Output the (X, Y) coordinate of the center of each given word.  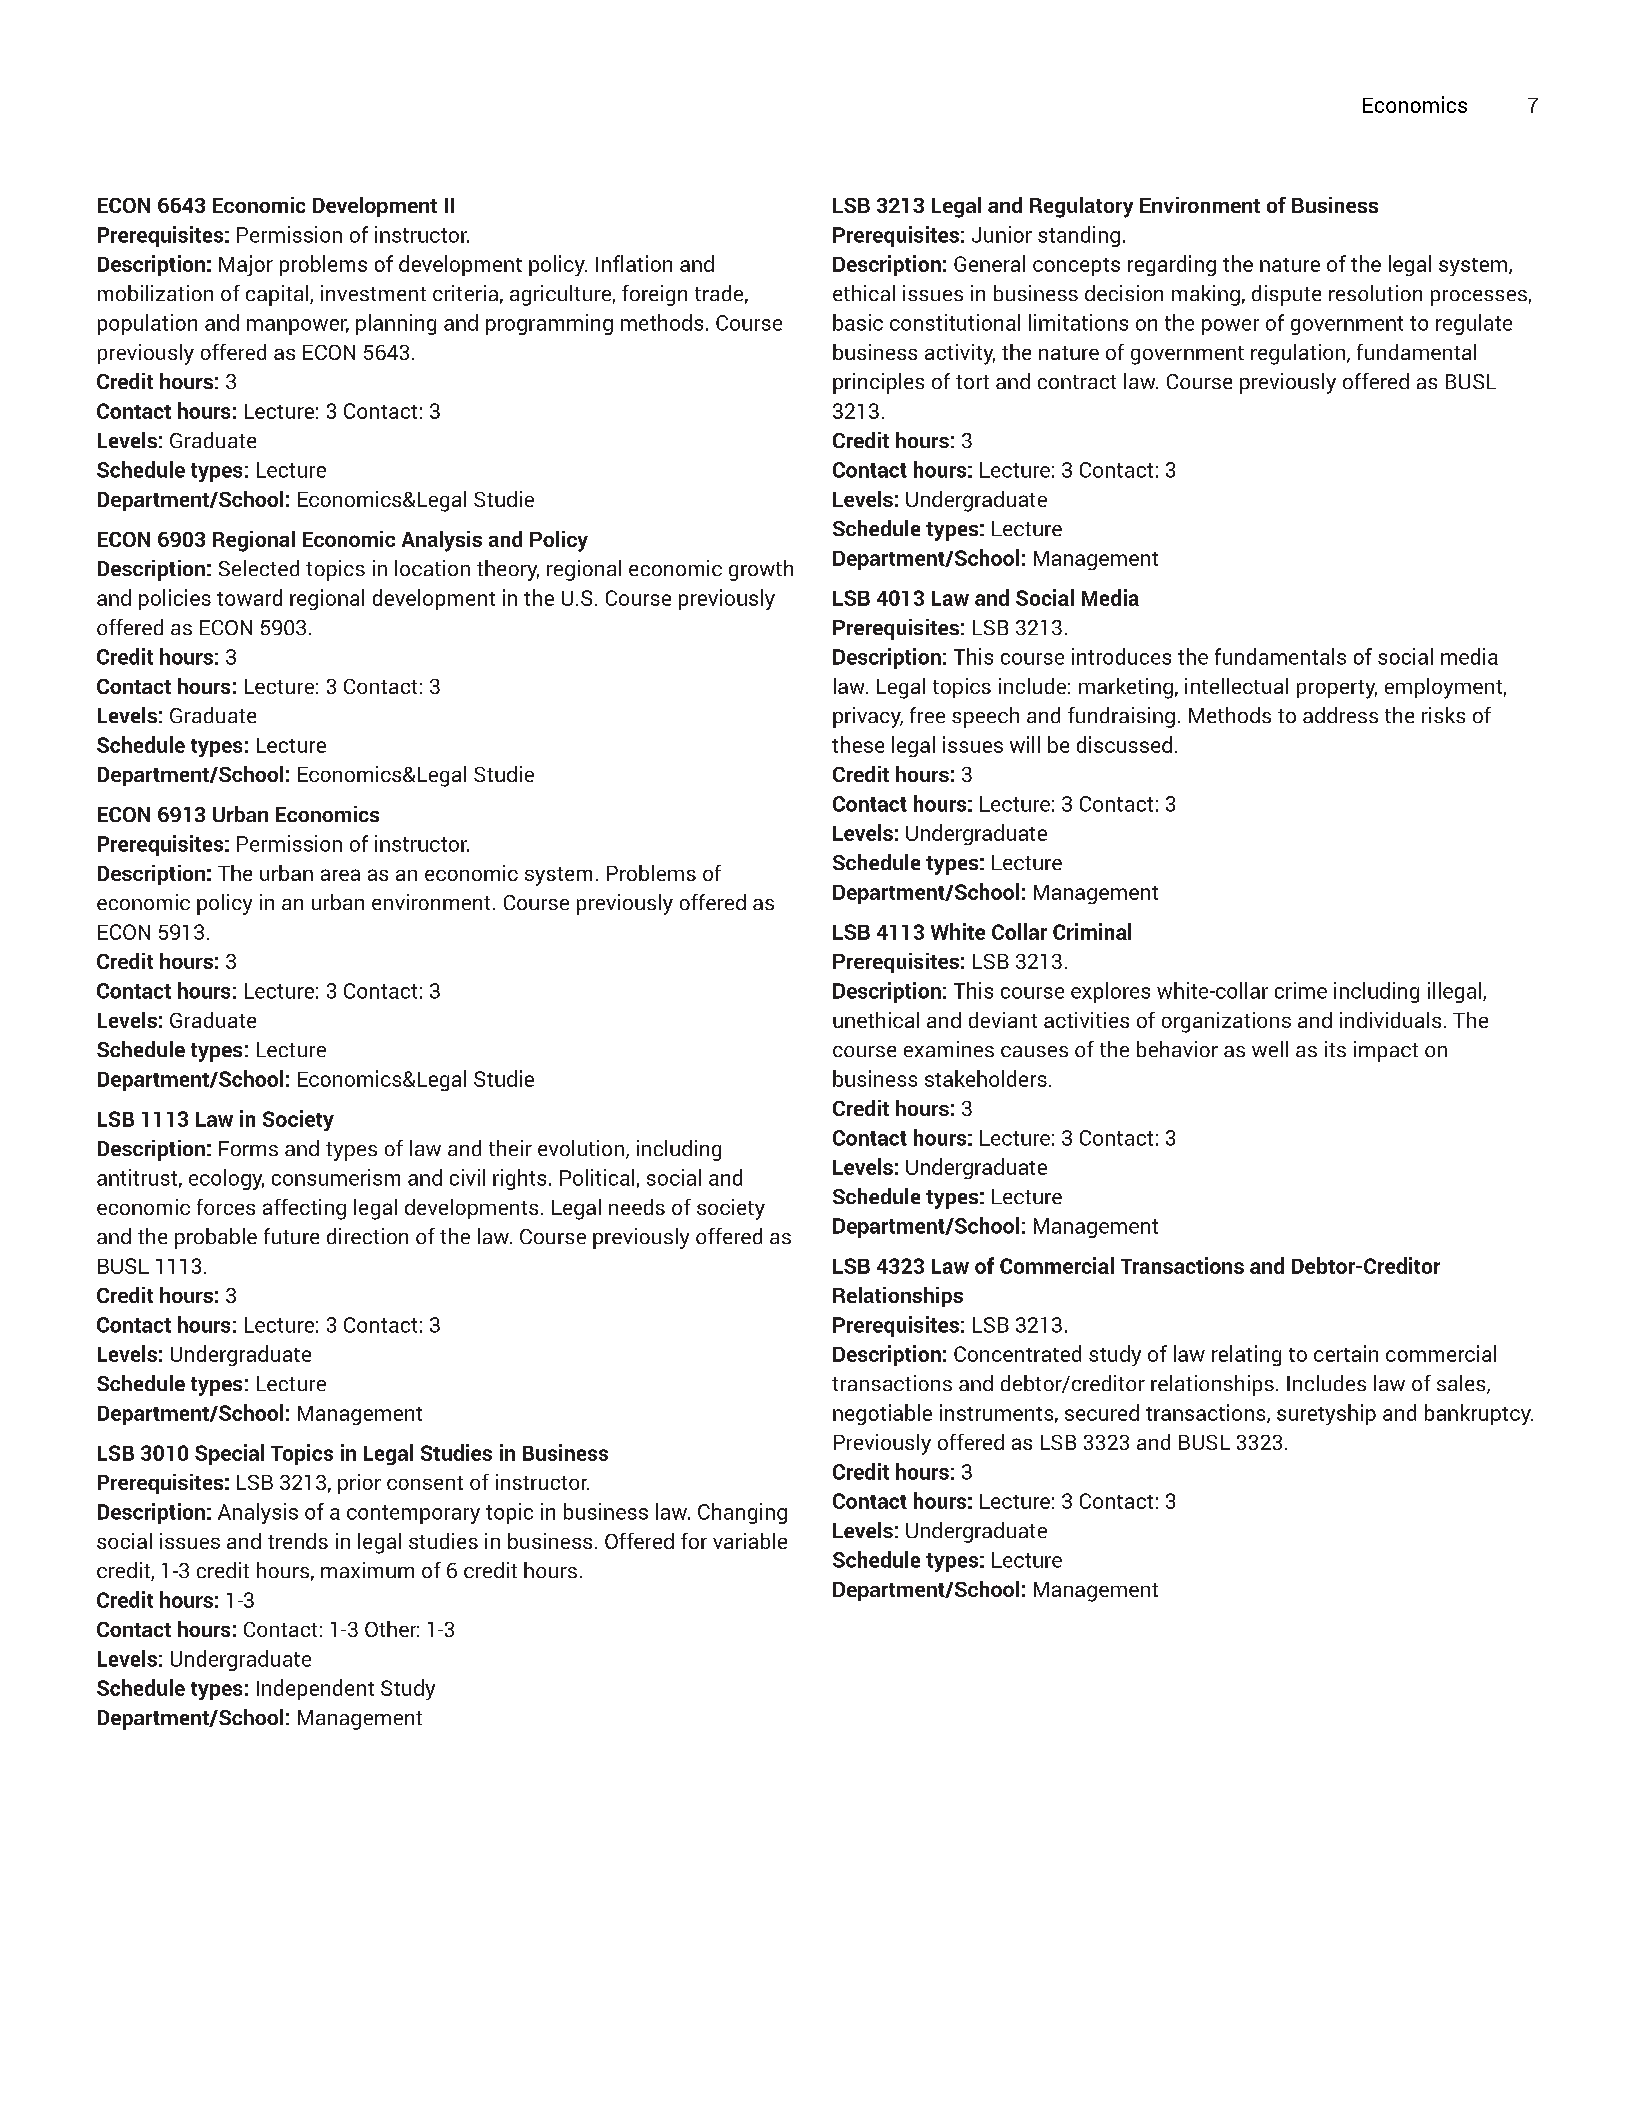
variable (750, 1541)
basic (858, 322)
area (340, 875)
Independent (315, 1689)
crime (1301, 990)
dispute (1286, 295)
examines (949, 1049)
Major (246, 265)
